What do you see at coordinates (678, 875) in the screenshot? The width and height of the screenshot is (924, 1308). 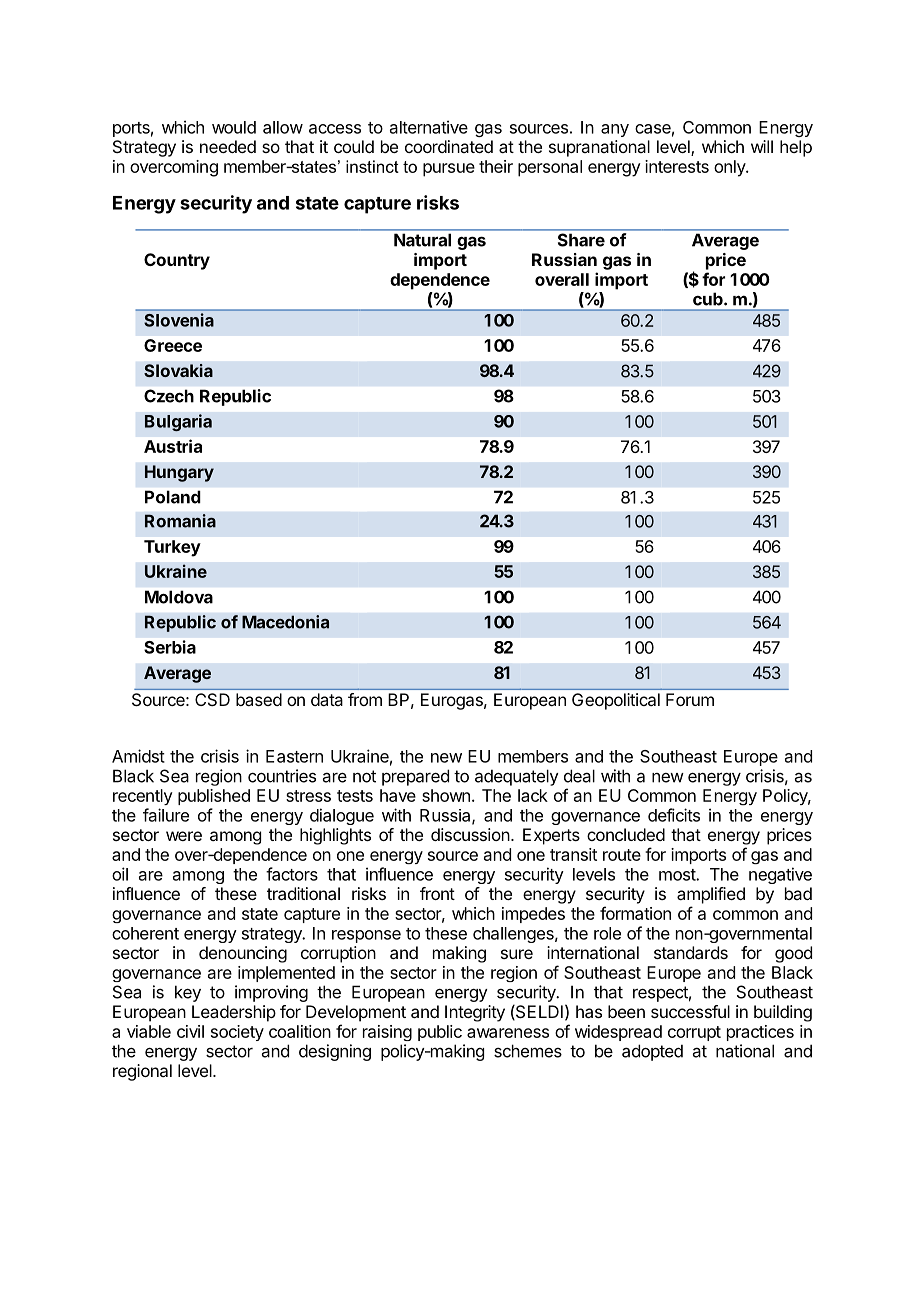 I see `most` at bounding box center [678, 875].
